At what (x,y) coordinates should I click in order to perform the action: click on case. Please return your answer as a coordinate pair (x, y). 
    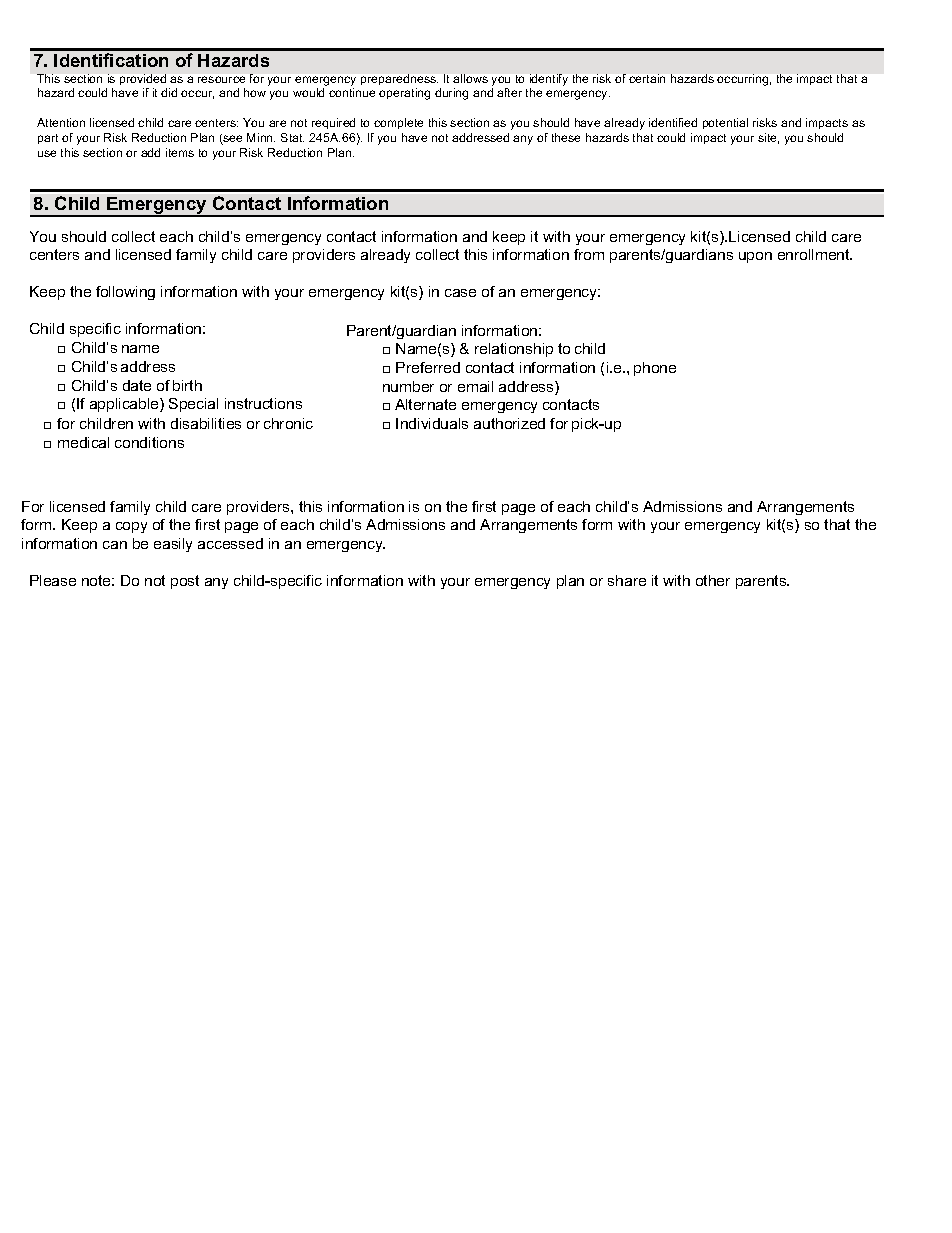
    Looking at the image, I should click on (460, 293).
